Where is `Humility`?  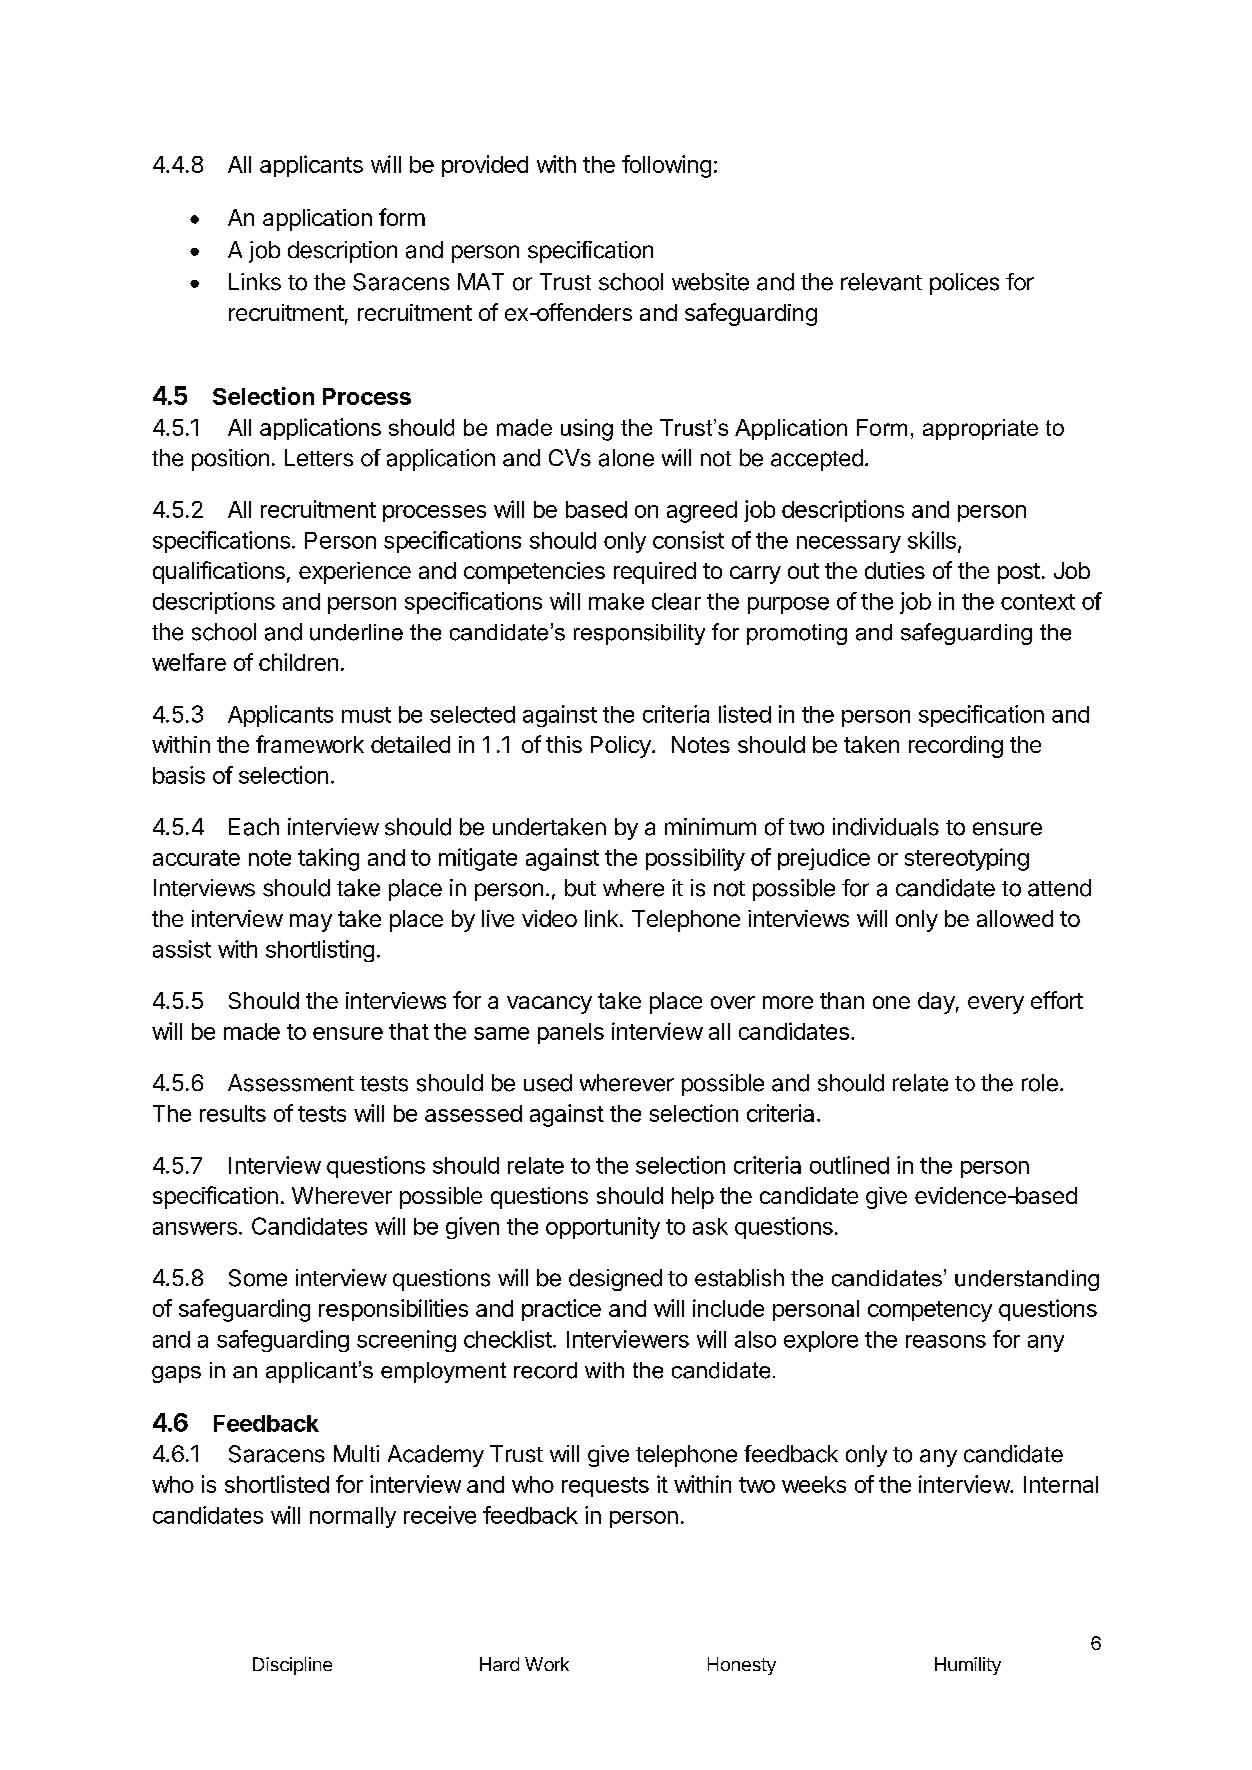 Humility is located at coordinates (968, 1666).
